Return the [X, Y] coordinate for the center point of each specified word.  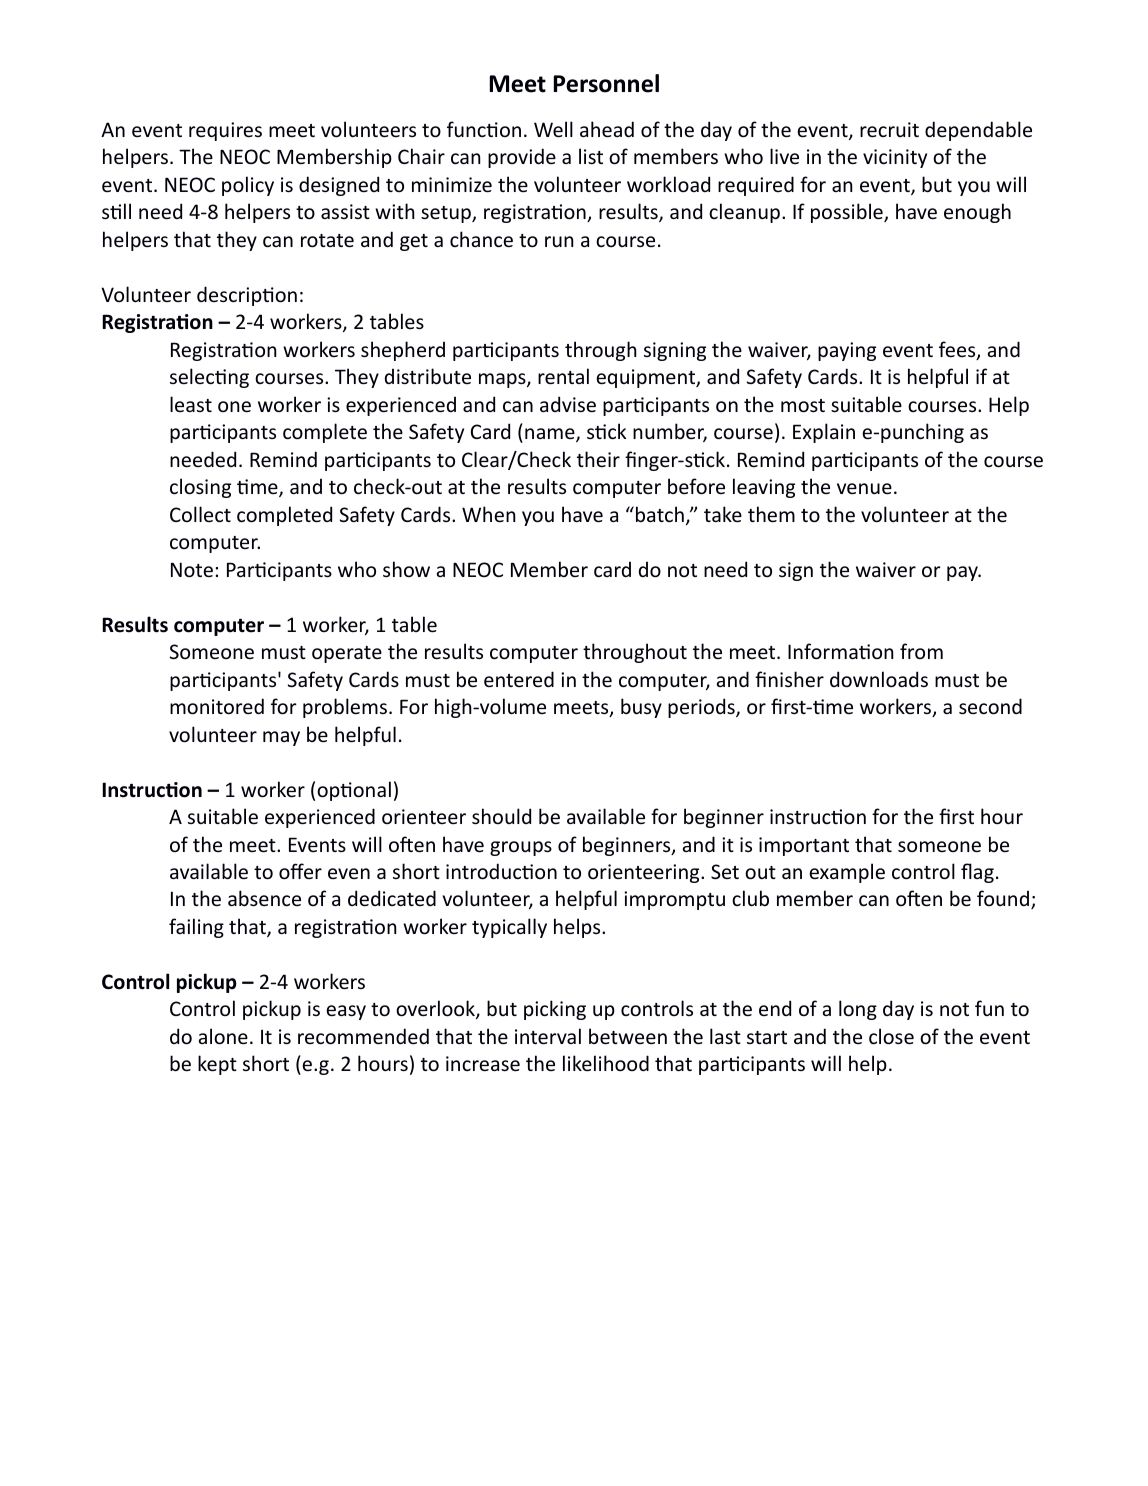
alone [223, 1036]
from [921, 651]
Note [192, 570]
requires [225, 131]
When [489, 514]
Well [553, 129]
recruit [889, 130]
